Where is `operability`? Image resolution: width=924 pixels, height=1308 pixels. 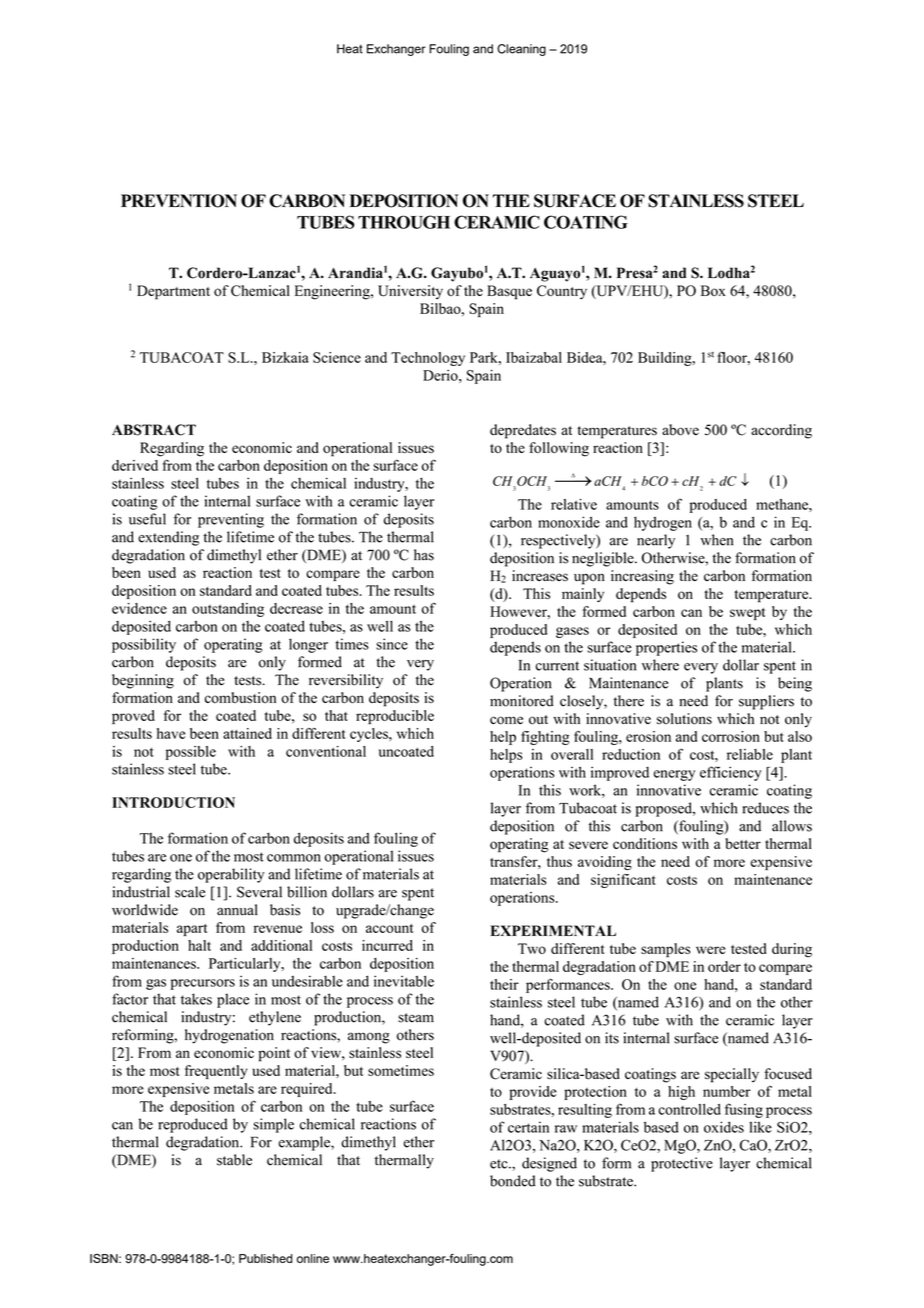 operability is located at coordinates (231, 875).
